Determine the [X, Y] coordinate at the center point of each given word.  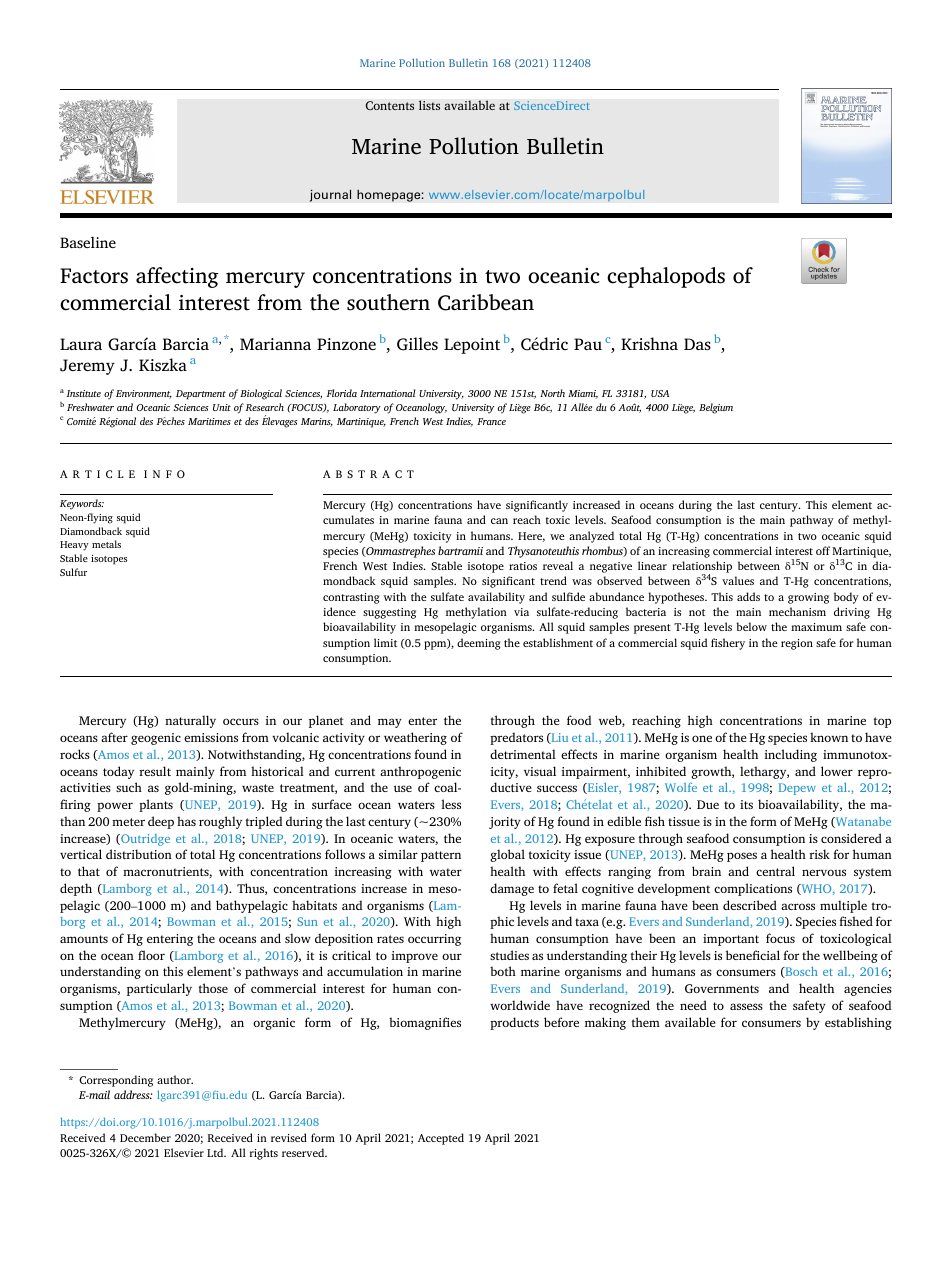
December [145, 1137]
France [491, 421]
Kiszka [163, 364]
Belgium [716, 408]
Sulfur [73, 572]
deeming [479, 644]
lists [429, 105]
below [751, 626]
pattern [441, 856]
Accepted [441, 1139]
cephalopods [666, 277]
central [775, 871]
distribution [139, 854]
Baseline [88, 242]
